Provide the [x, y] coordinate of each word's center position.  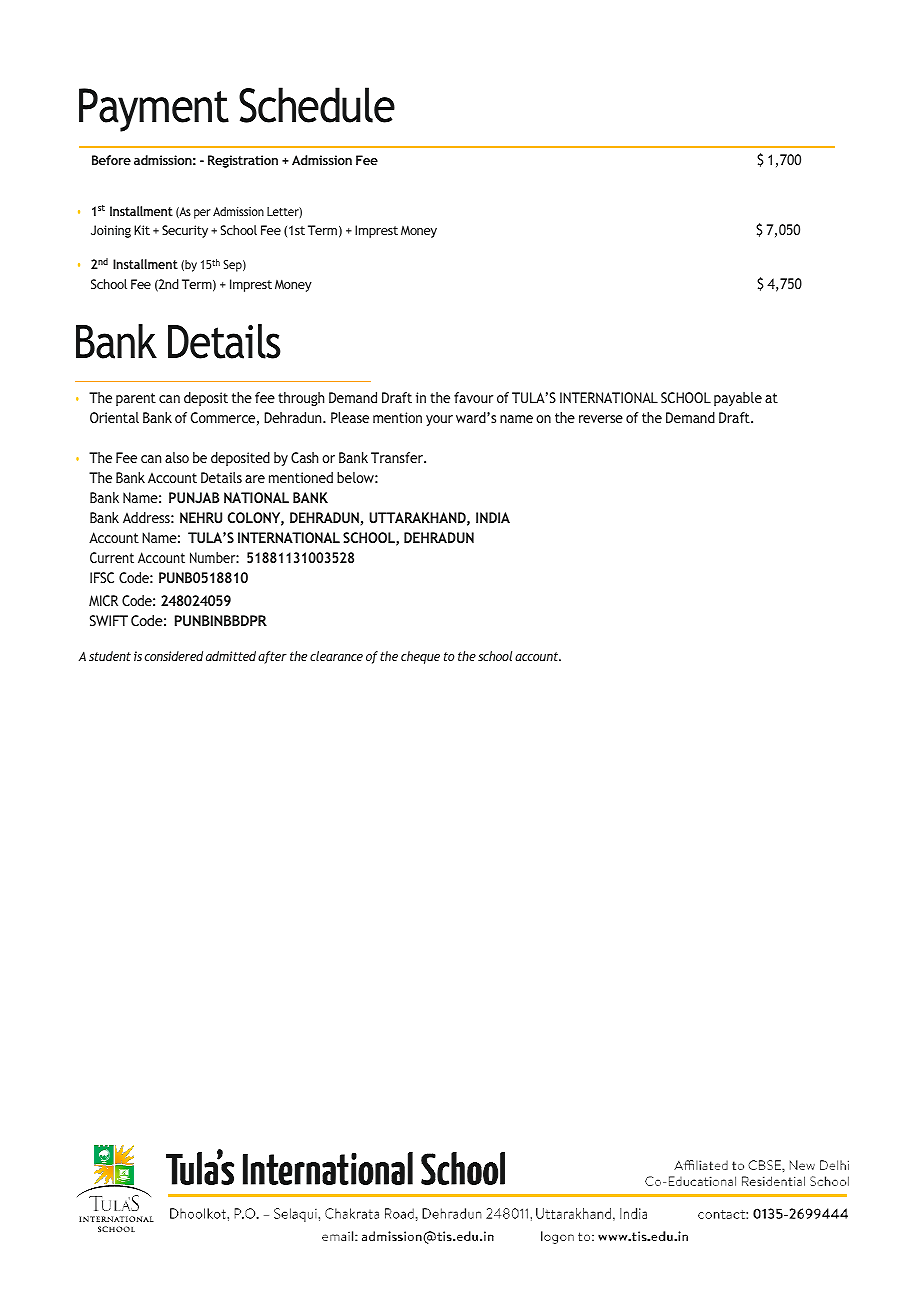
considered [174, 656]
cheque [420, 657]
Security [185, 231]
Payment [154, 110]
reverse [601, 419]
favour [473, 397]
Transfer [398, 457]
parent [136, 399]
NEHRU [201, 517]
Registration [243, 161]
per [202, 214]
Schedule [317, 105]
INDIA [493, 517]
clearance [336, 656]
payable [738, 399]
